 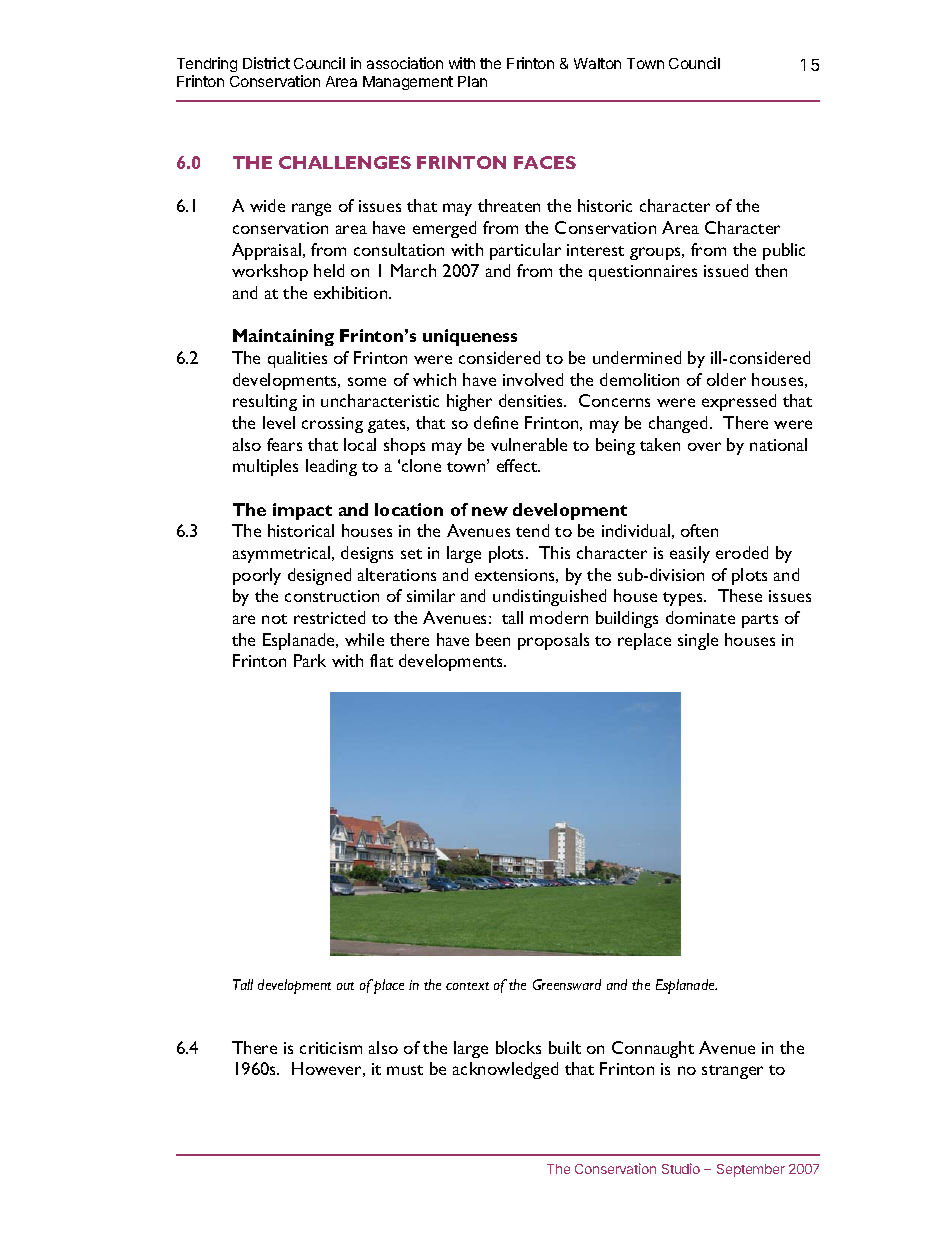 What do you see at coordinates (266, 63) in the screenshot?
I see `District` at bounding box center [266, 63].
